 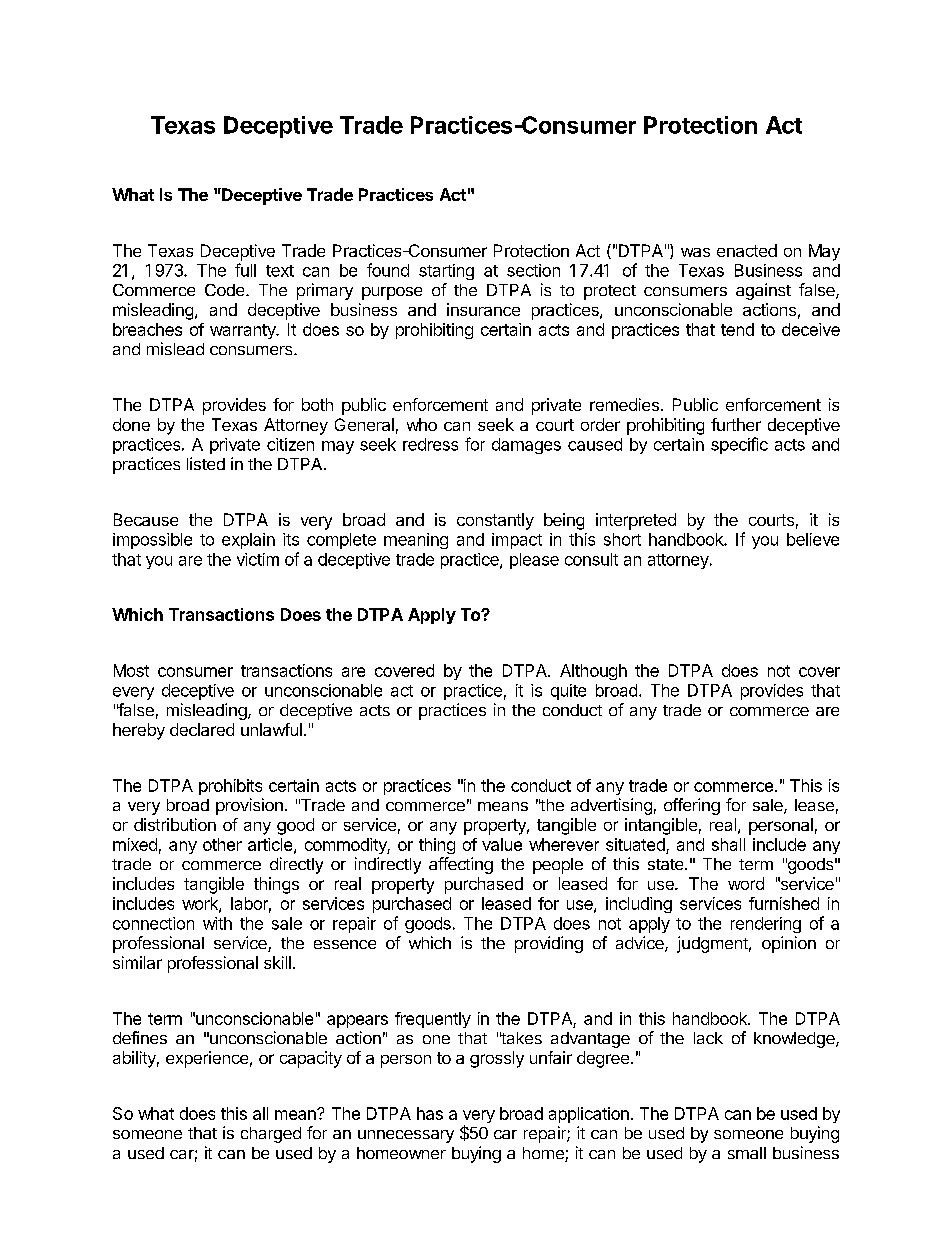 I want to click on listed, so click(x=206, y=463).
